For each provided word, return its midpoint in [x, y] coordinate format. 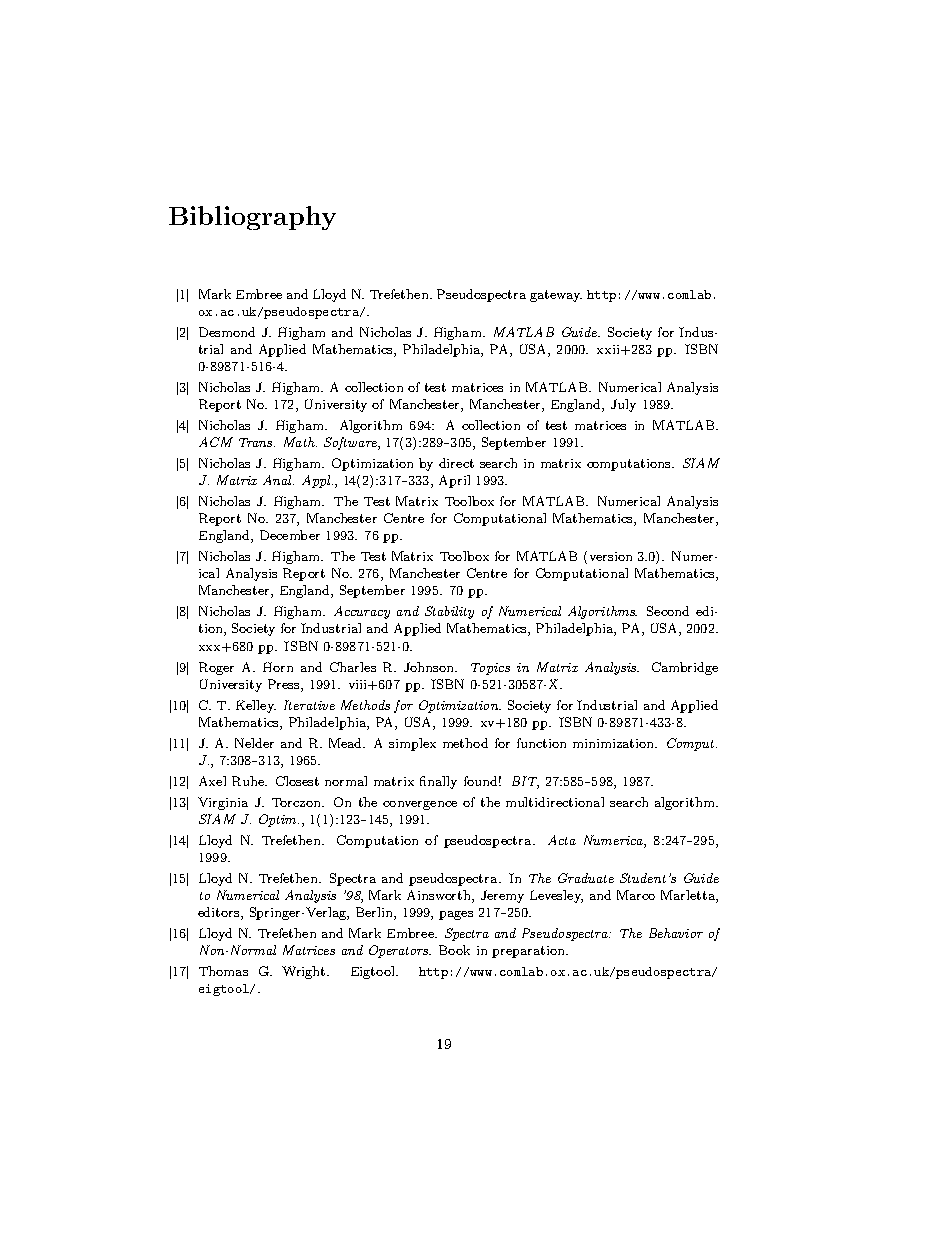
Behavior [676, 933]
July [623, 405]
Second [668, 611]
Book [454, 950]
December [290, 535]
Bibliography [252, 218]
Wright [303, 972]
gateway [556, 296]
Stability [449, 612]
